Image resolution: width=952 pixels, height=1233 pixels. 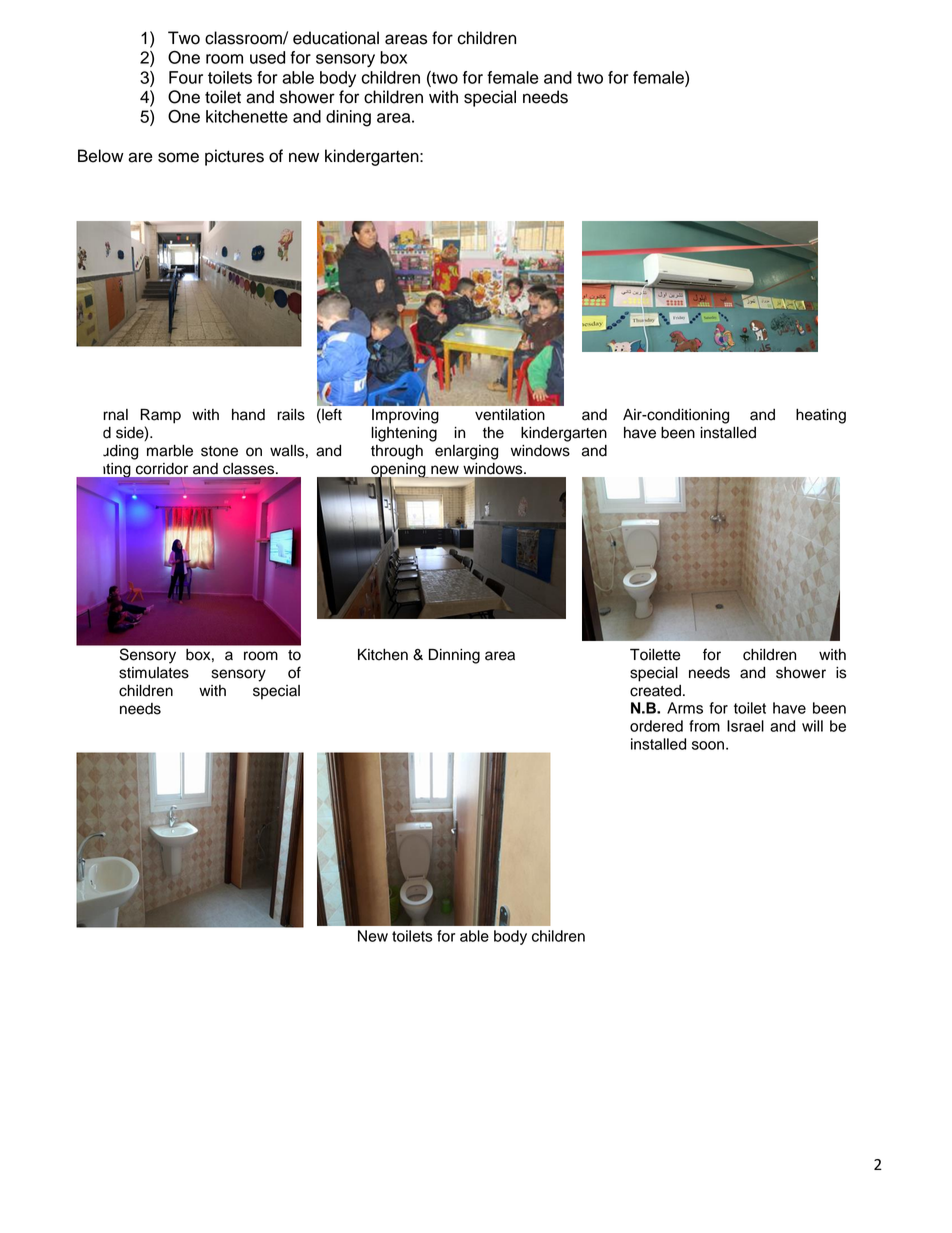 What do you see at coordinates (454, 656) in the document?
I see `Dinning` at bounding box center [454, 656].
